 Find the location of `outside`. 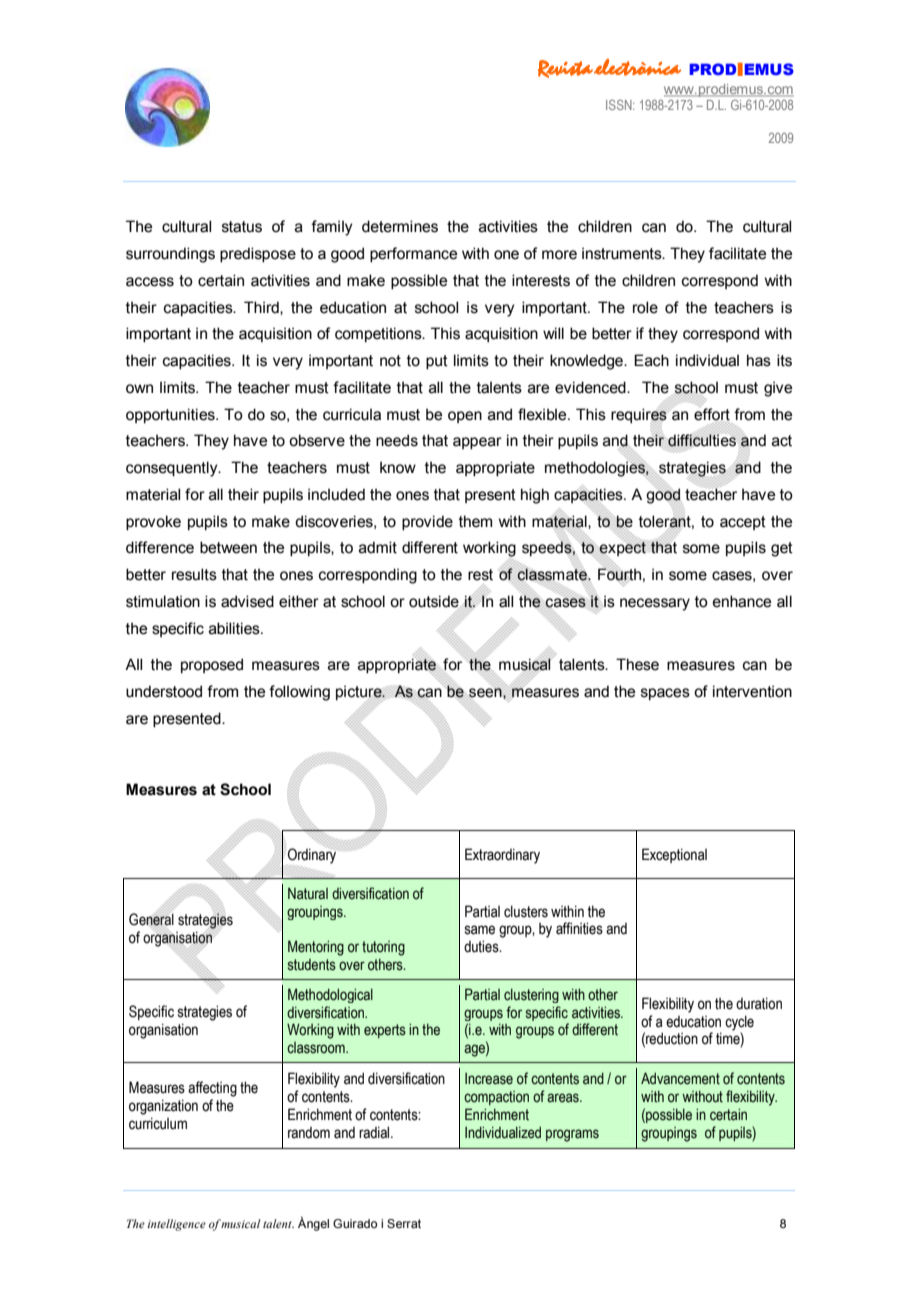

outside is located at coordinates (435, 601).
